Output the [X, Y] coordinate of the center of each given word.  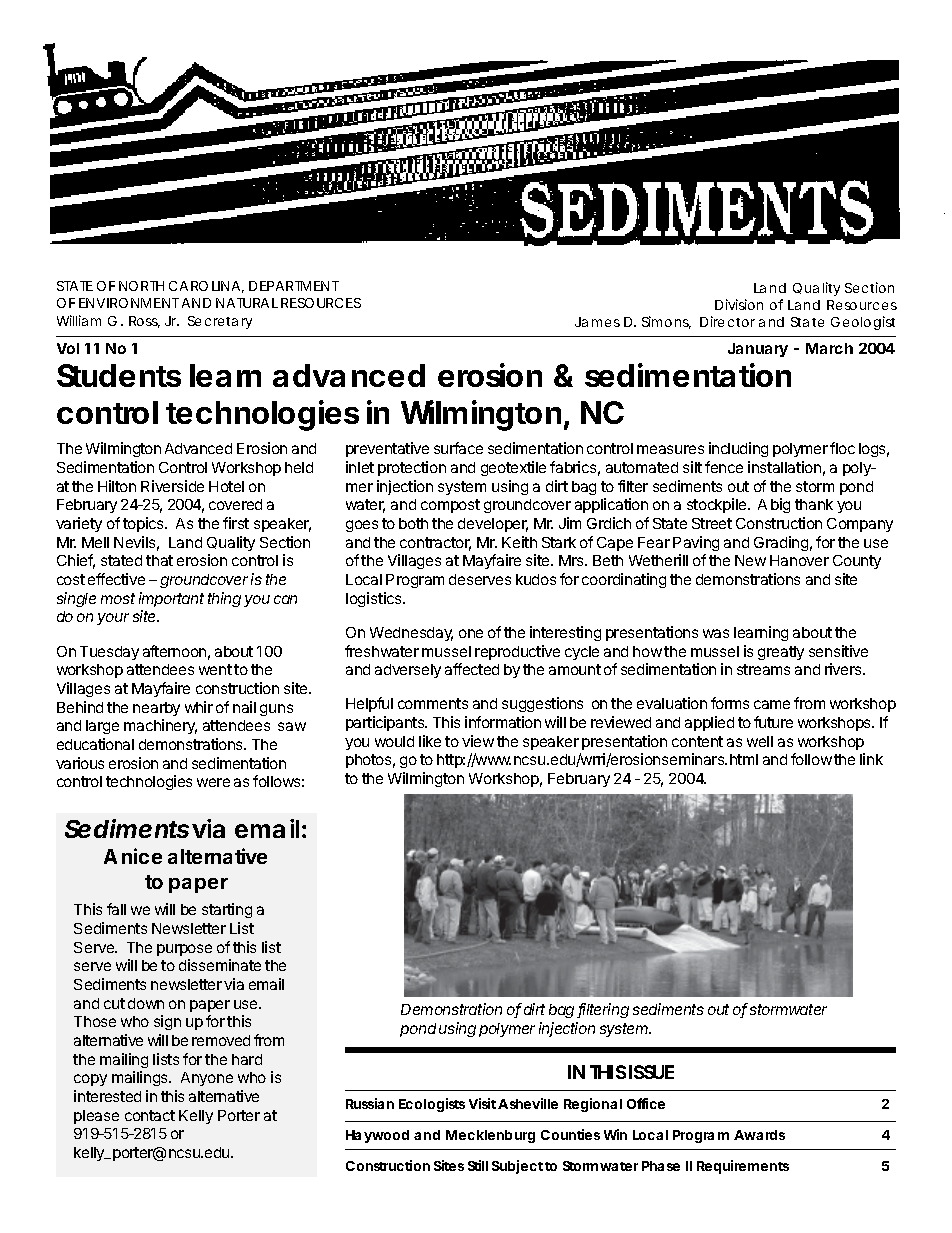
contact [150, 1115]
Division [739, 304]
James [597, 322]
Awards [759, 1135]
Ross [144, 322]
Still [478, 1165]
